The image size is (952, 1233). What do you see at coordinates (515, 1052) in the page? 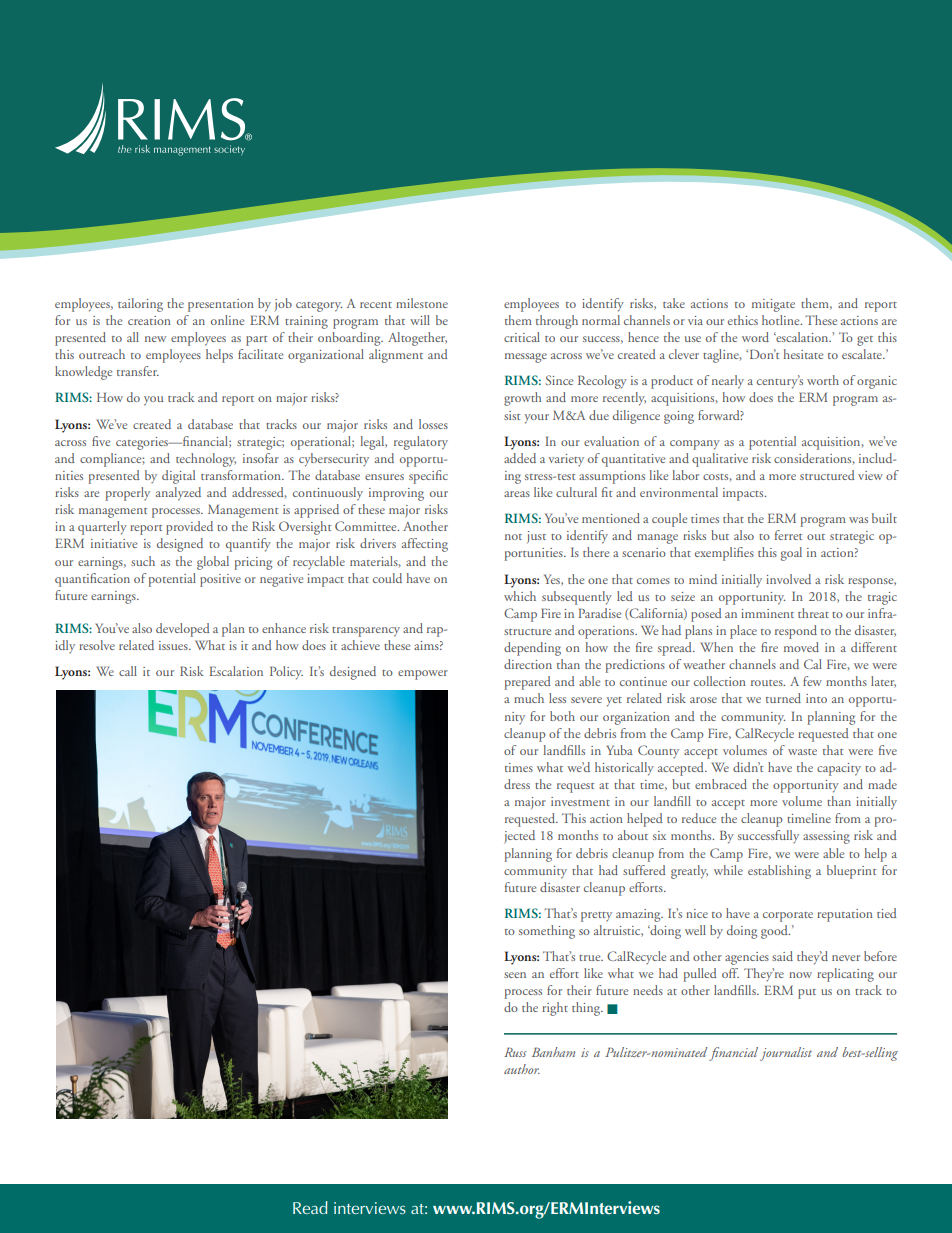
I see `Russ` at bounding box center [515, 1052].
